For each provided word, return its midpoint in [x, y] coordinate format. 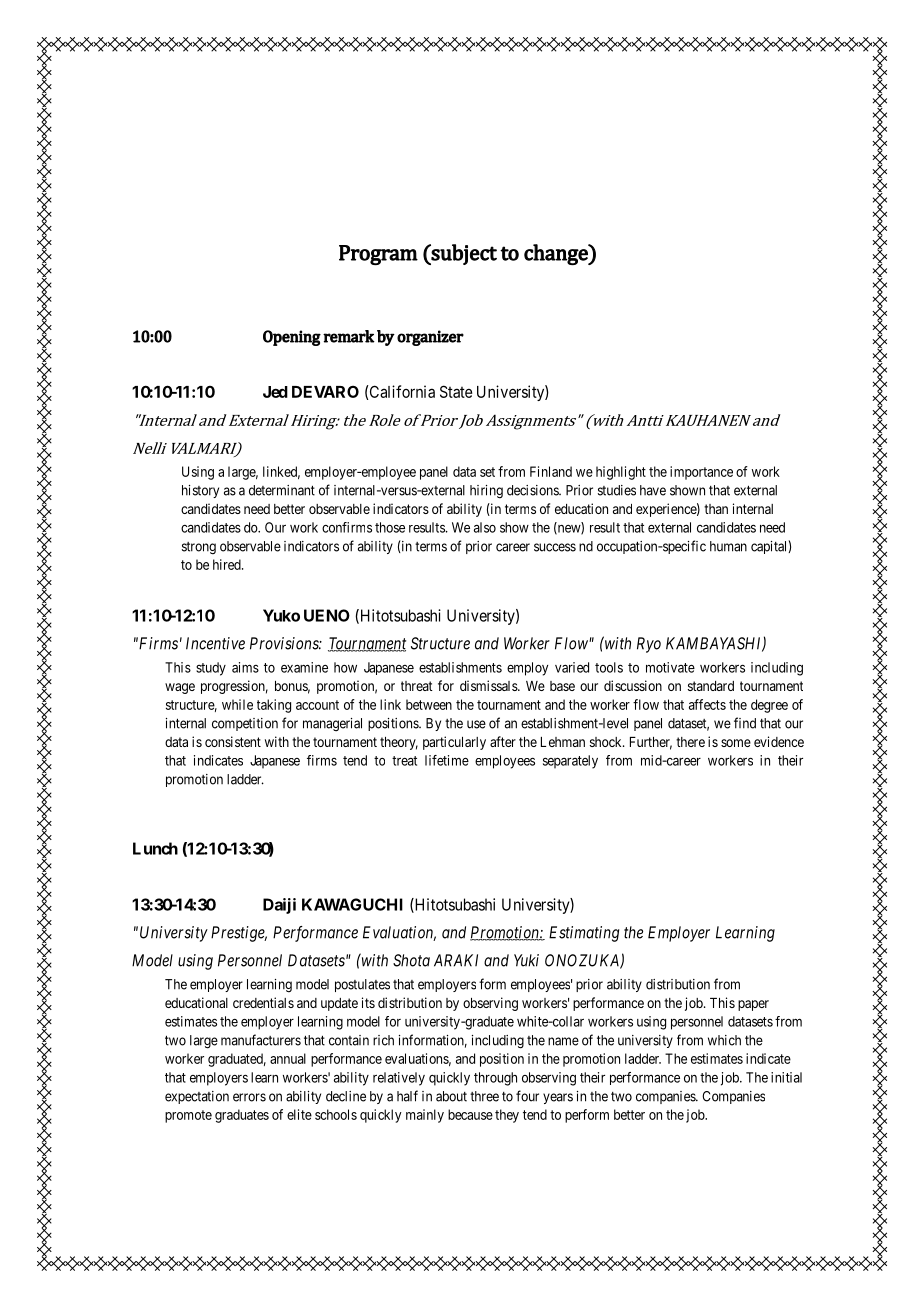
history [200, 491]
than [716, 509]
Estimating [584, 934]
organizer [430, 338]
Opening [292, 338]
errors [249, 1097]
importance [701, 473]
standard [711, 686]
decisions [533, 490]
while [237, 704]
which [724, 1040]
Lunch [155, 848]
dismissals [489, 685]
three [484, 1096]
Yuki [526, 960]
